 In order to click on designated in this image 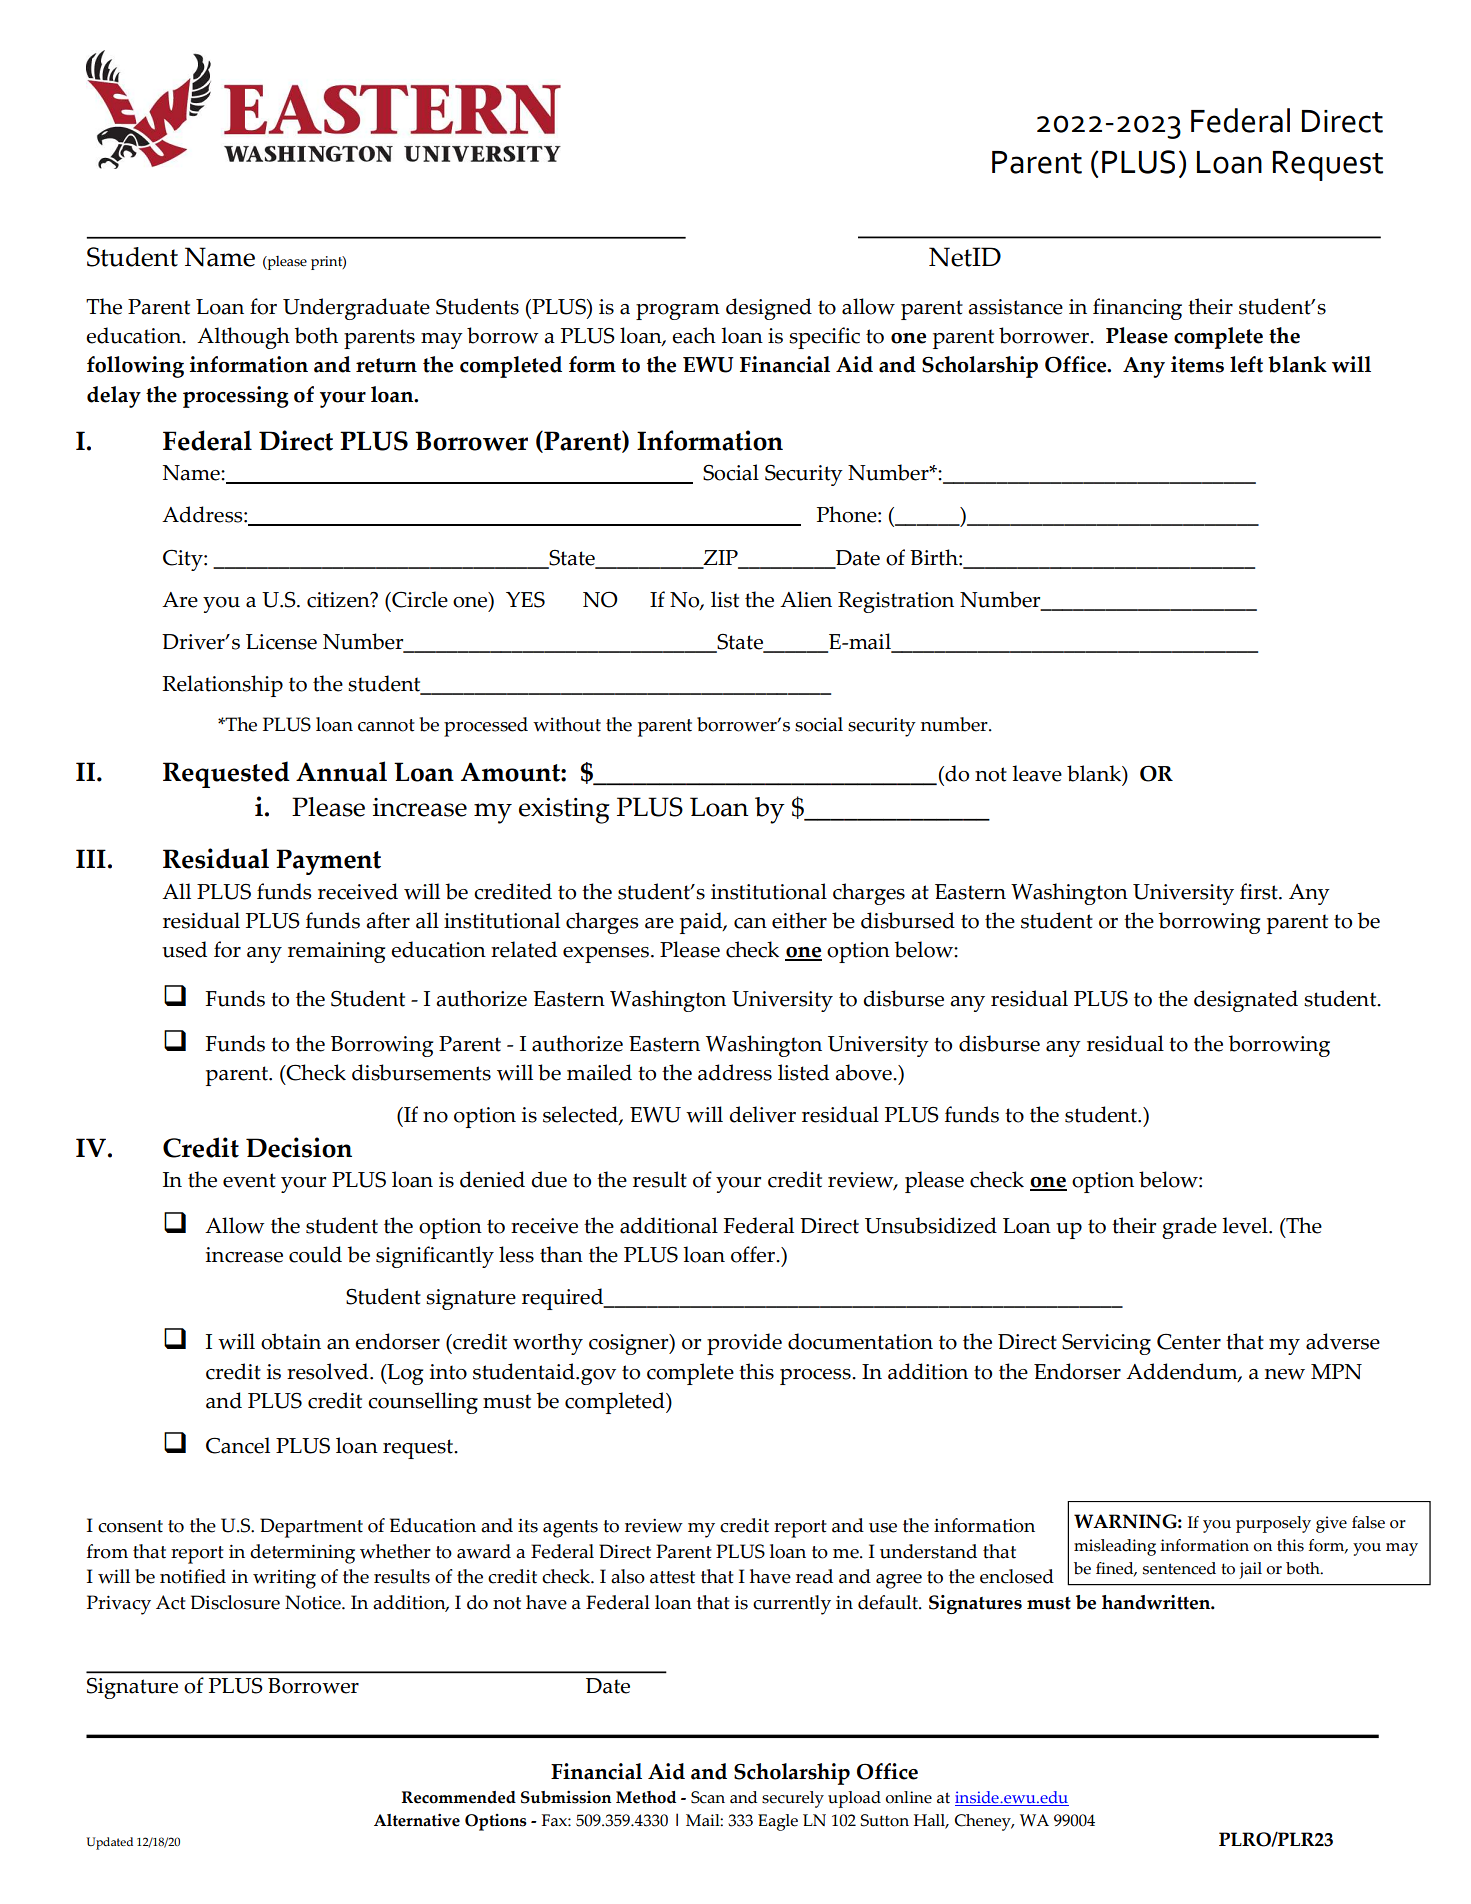, I will do `click(1246, 1001)`.
